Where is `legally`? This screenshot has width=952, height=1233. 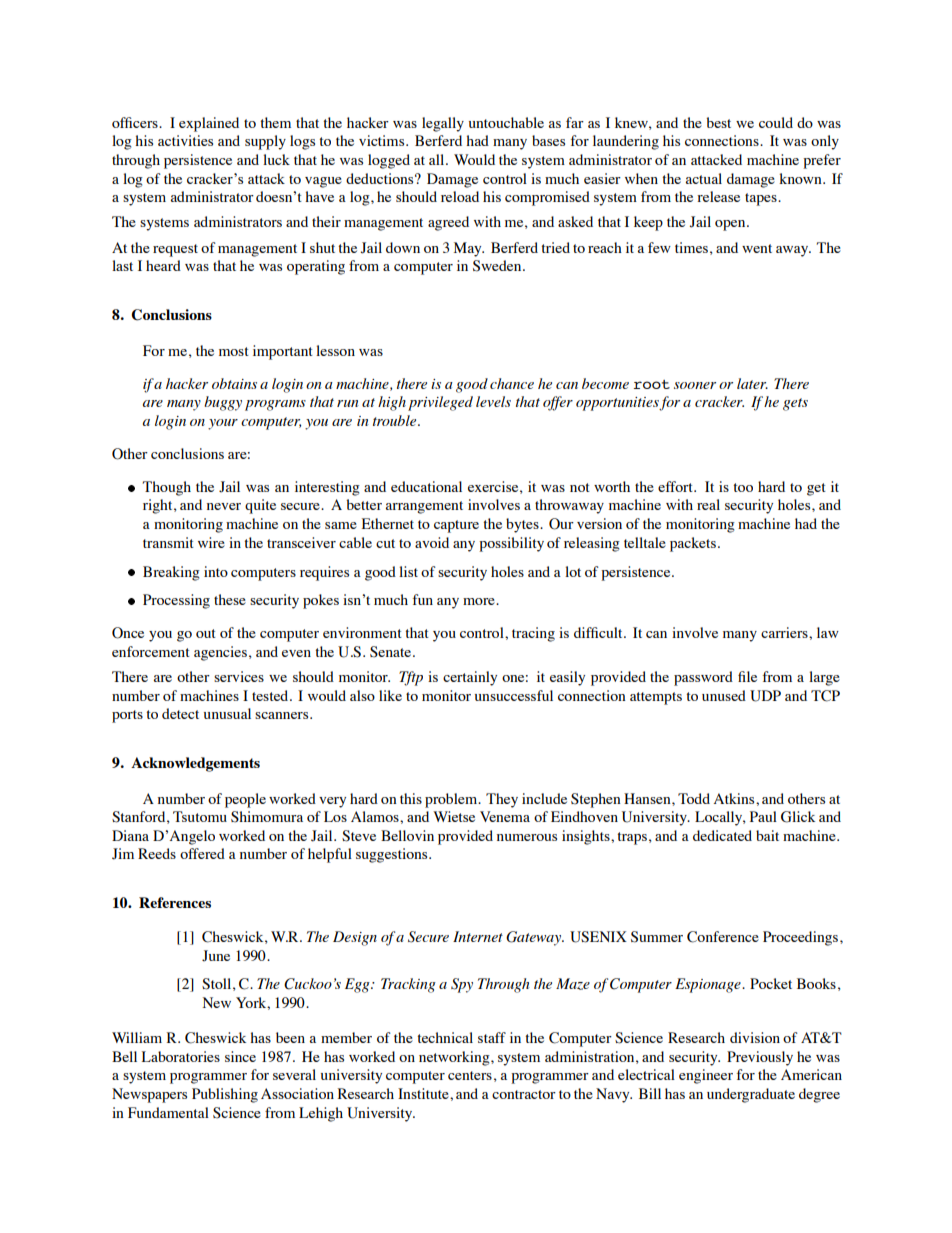 legally is located at coordinates (443, 124).
